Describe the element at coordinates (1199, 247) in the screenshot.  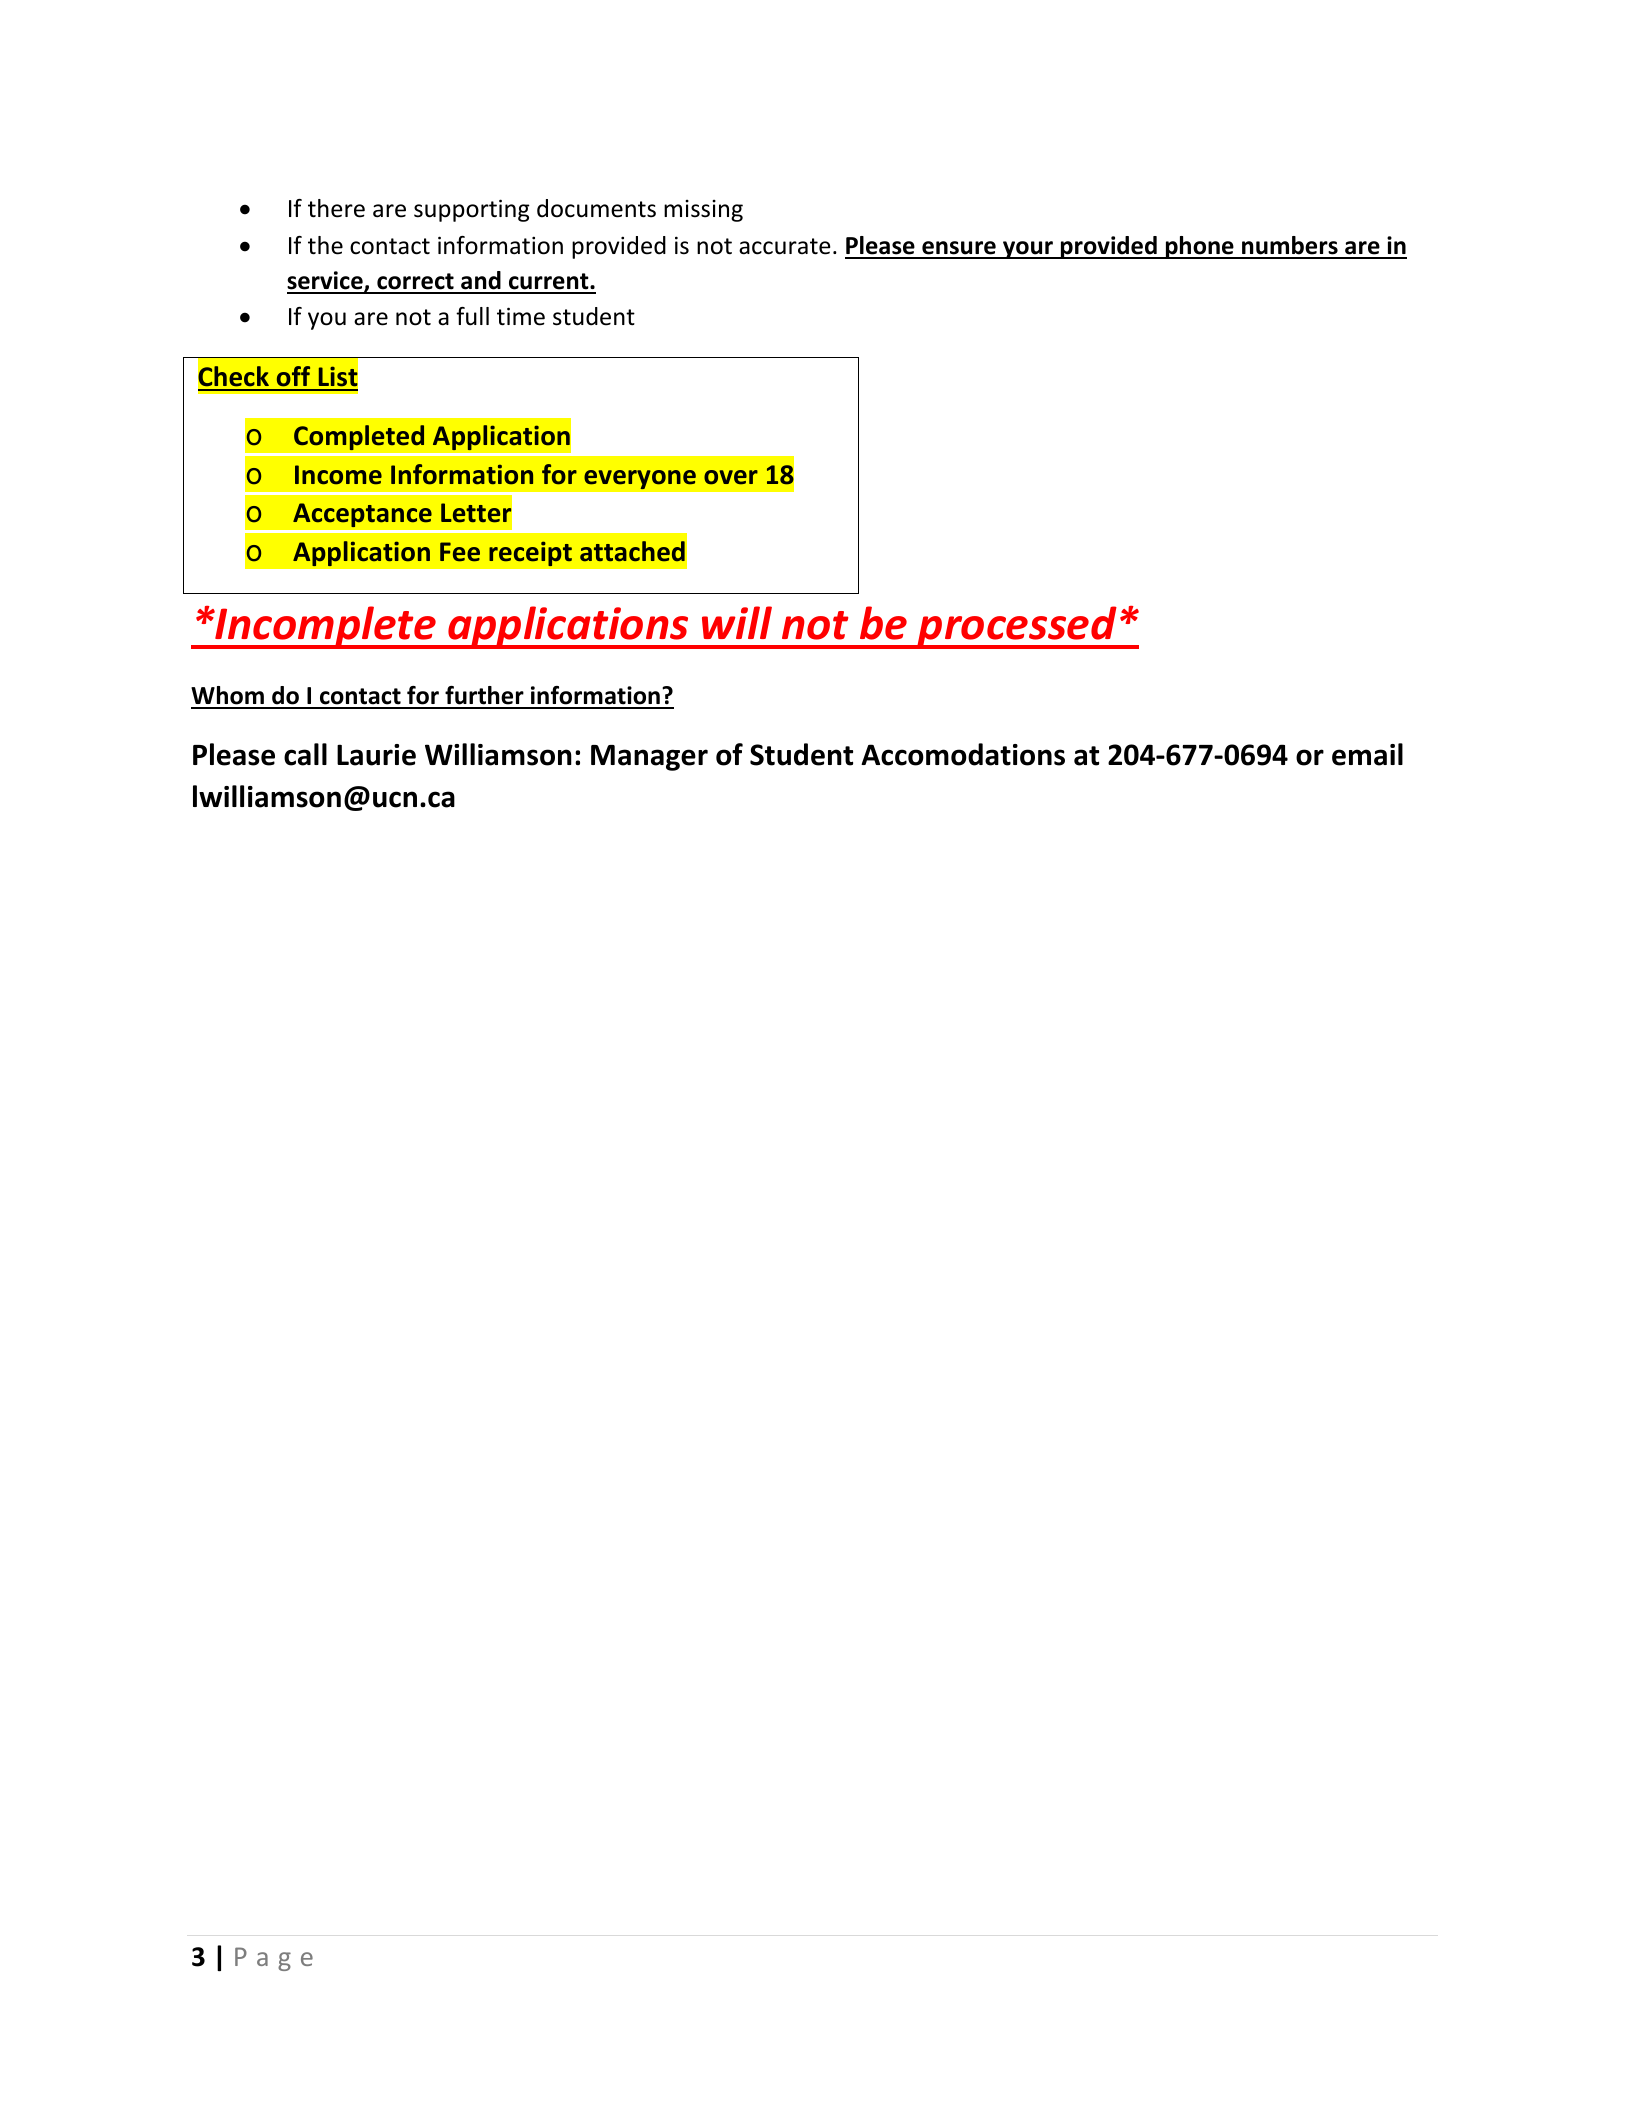
I see `phone` at that location.
